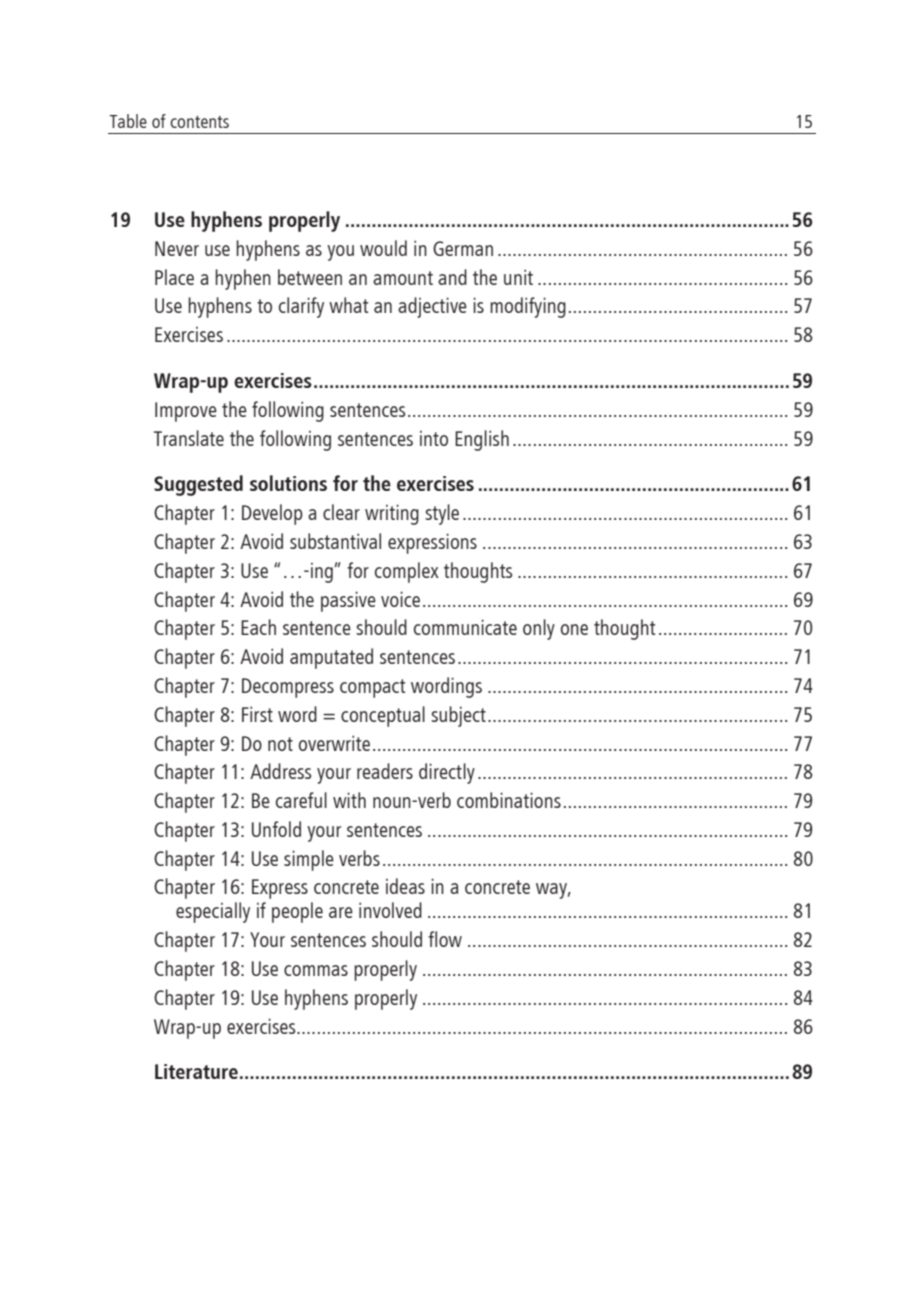 This document has width=924, height=1310. Describe the element at coordinates (528, 307) in the document. I see `modifying` at that location.
